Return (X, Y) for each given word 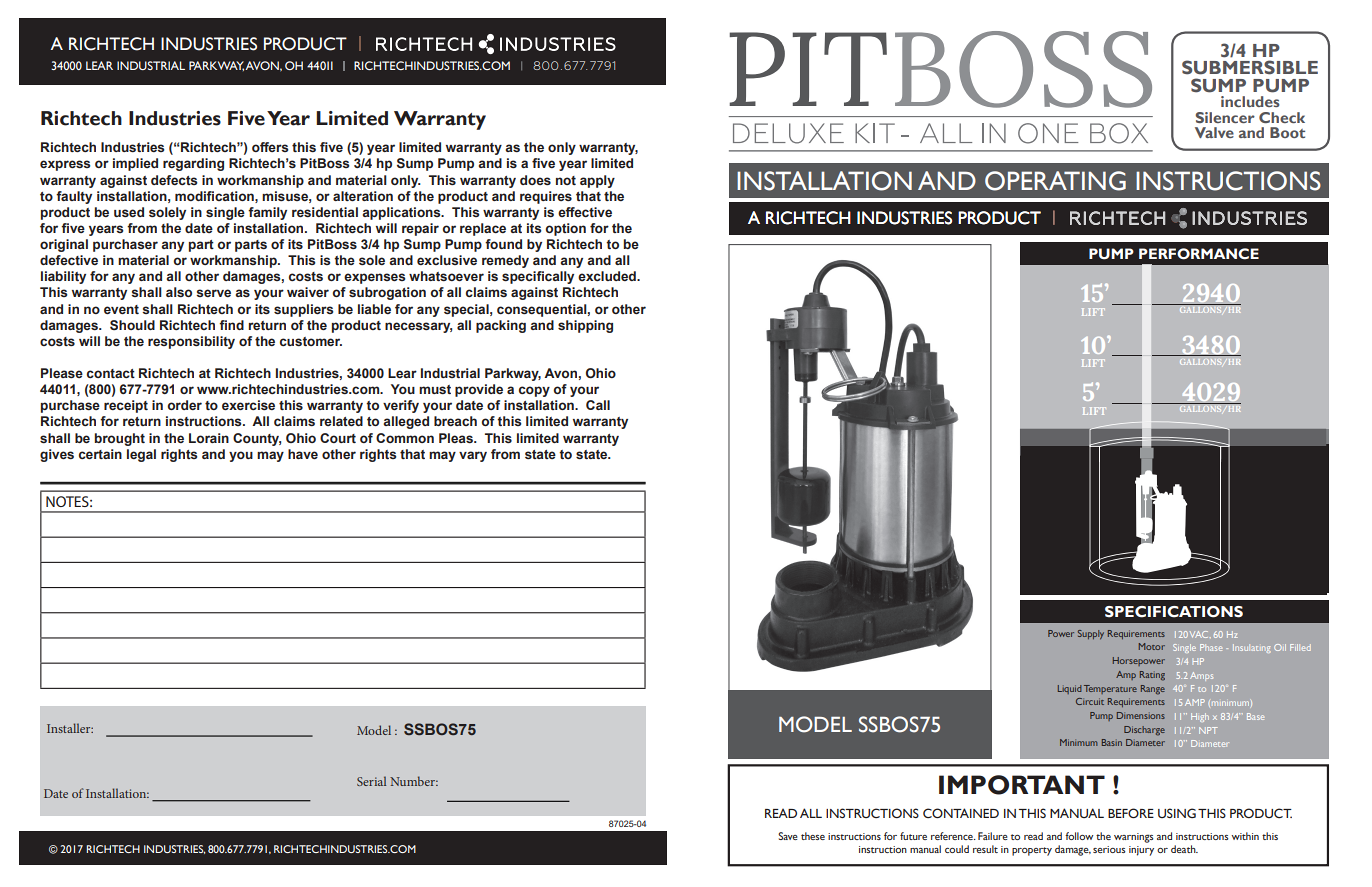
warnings (1133, 838)
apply (597, 181)
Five (246, 118)
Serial (371, 781)
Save (788, 836)
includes (1250, 101)
